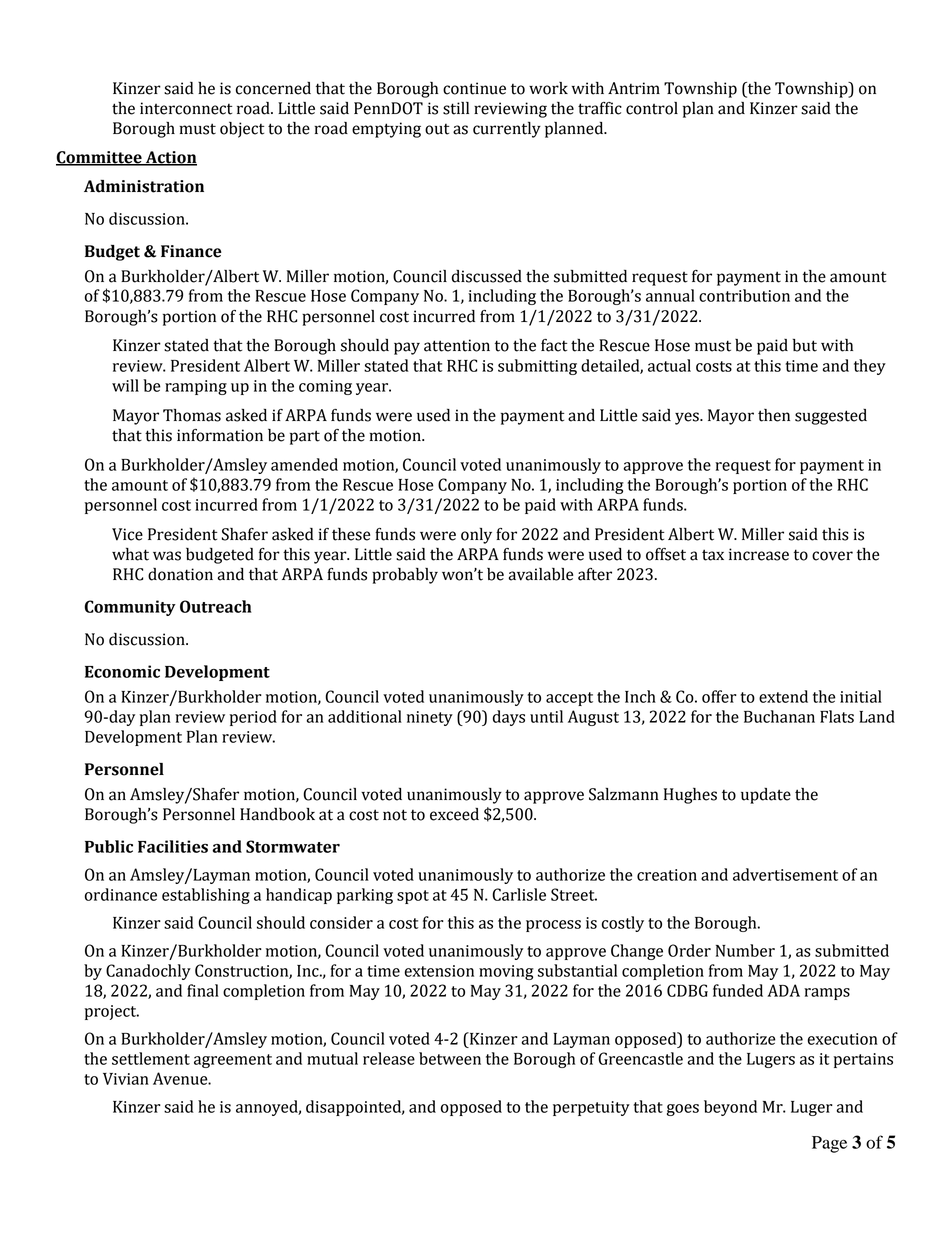  I want to click on interconnect, so click(186, 108).
